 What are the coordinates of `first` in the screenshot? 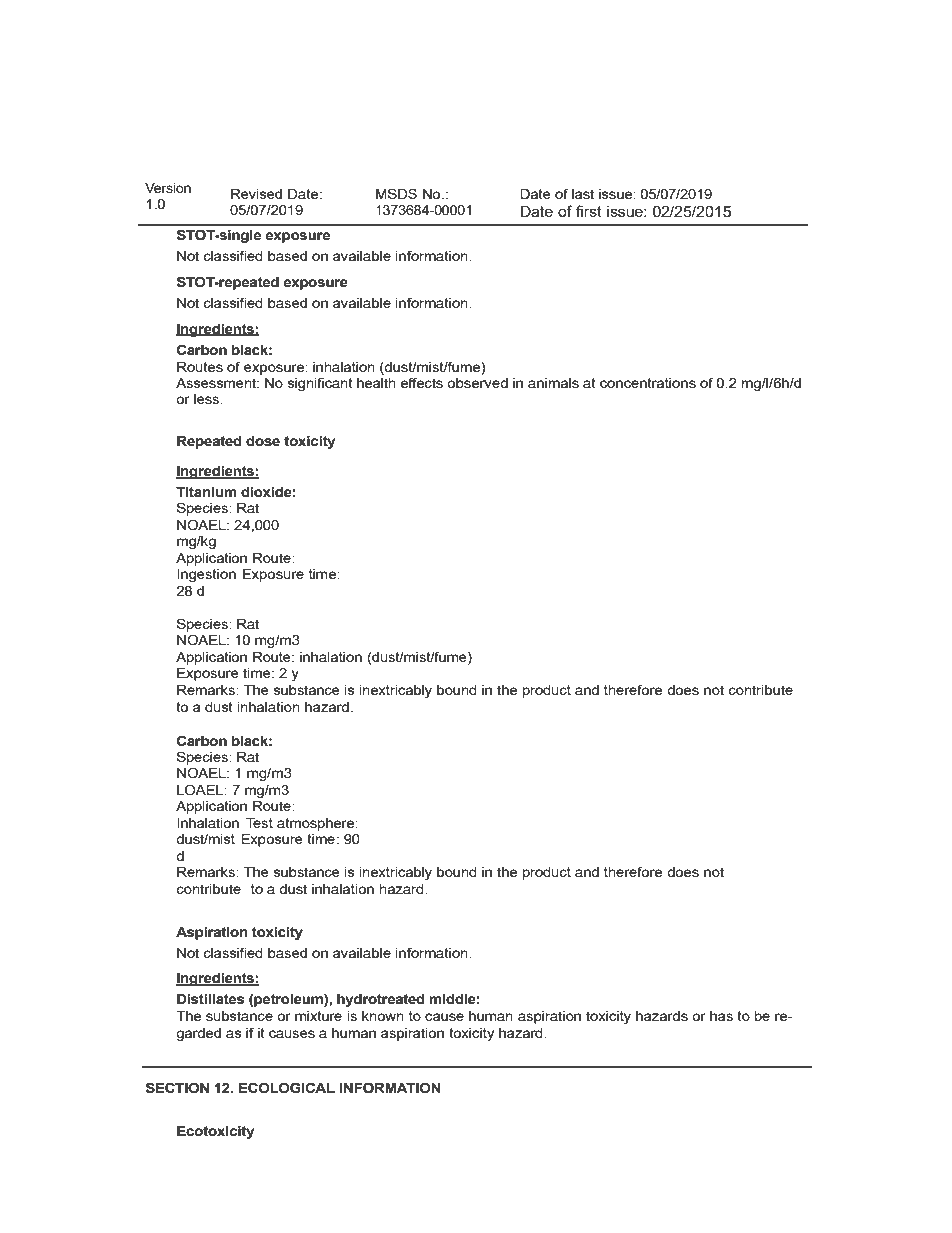 It's located at (589, 211).
